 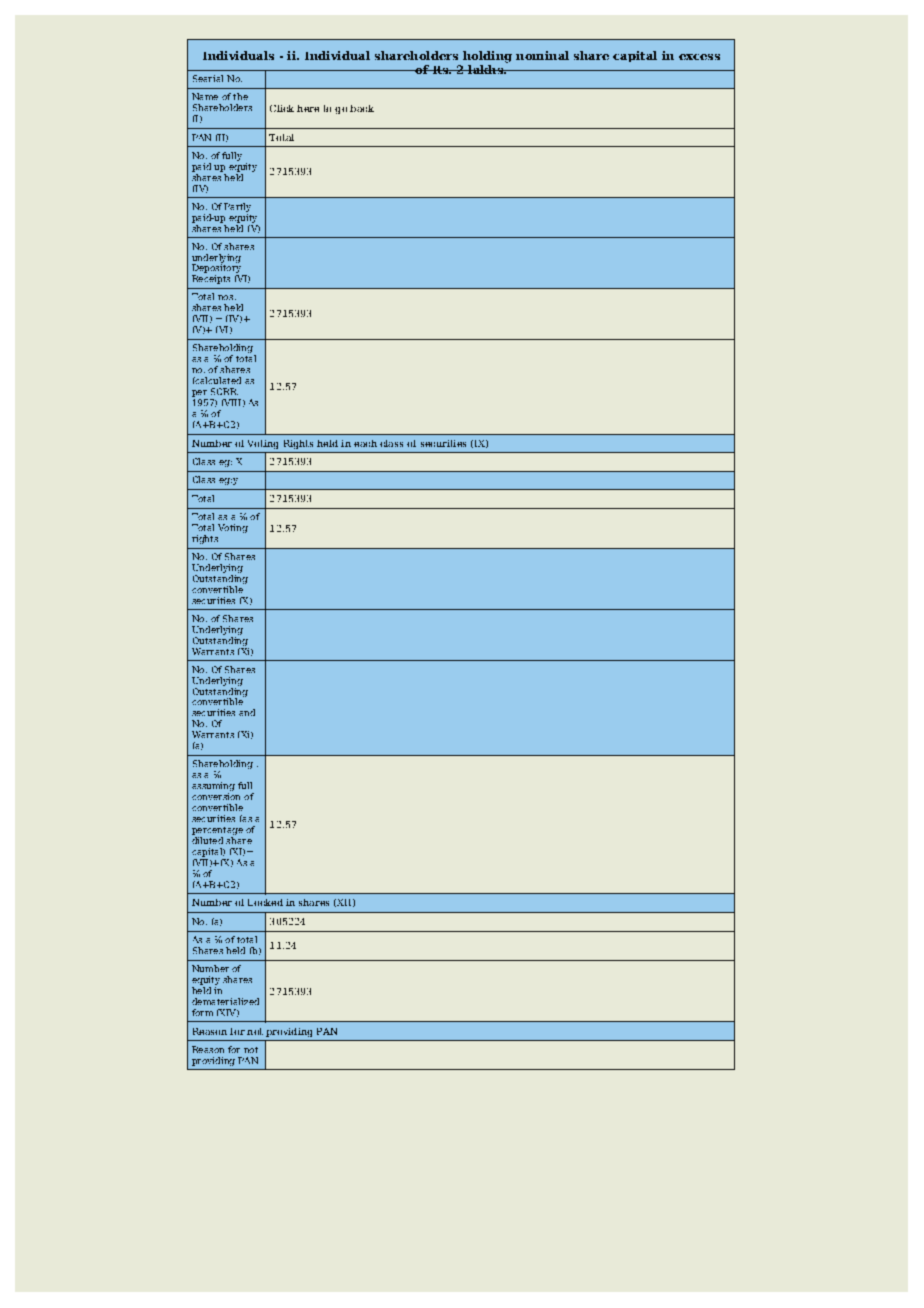 I want to click on Depository, so click(x=218, y=269).
